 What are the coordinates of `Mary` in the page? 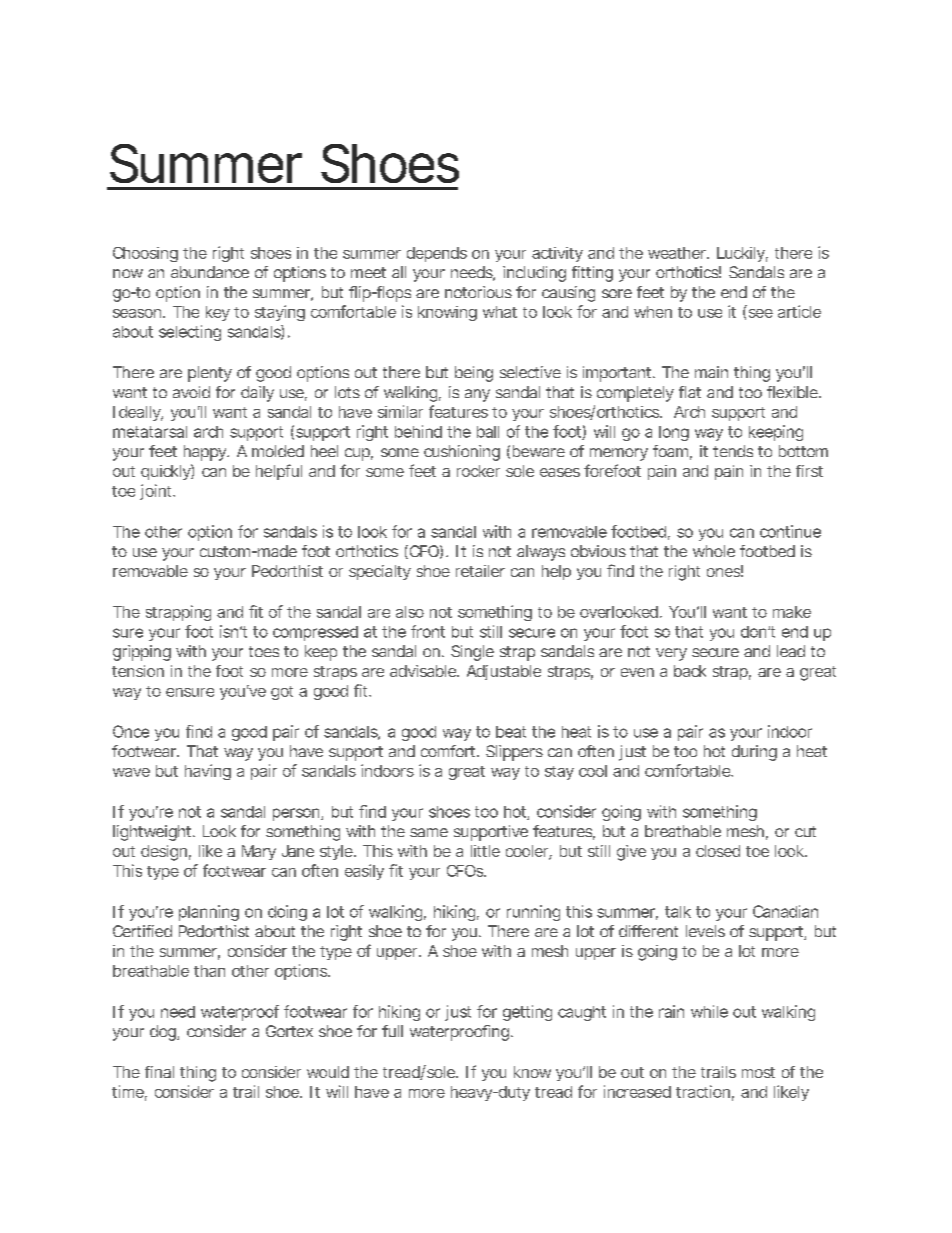 It's located at (259, 852).
